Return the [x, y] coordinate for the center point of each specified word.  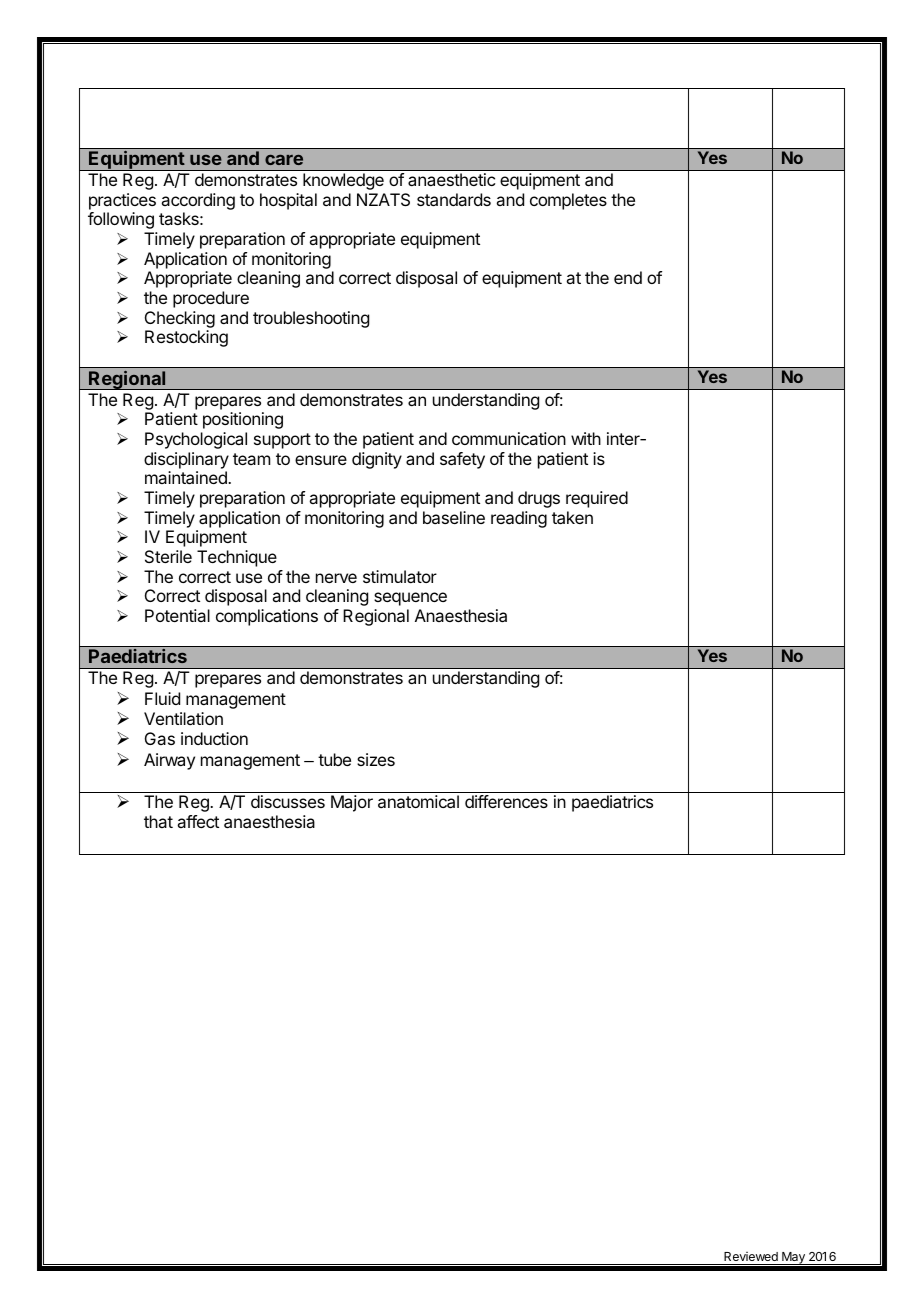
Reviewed [751, 1256]
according [198, 203]
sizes [376, 759]
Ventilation [183, 718]
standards [454, 199]
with [586, 438]
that [158, 821]
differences [506, 801]
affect [198, 821]
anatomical [418, 801]
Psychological [196, 440]
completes [568, 201]
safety [462, 460]
